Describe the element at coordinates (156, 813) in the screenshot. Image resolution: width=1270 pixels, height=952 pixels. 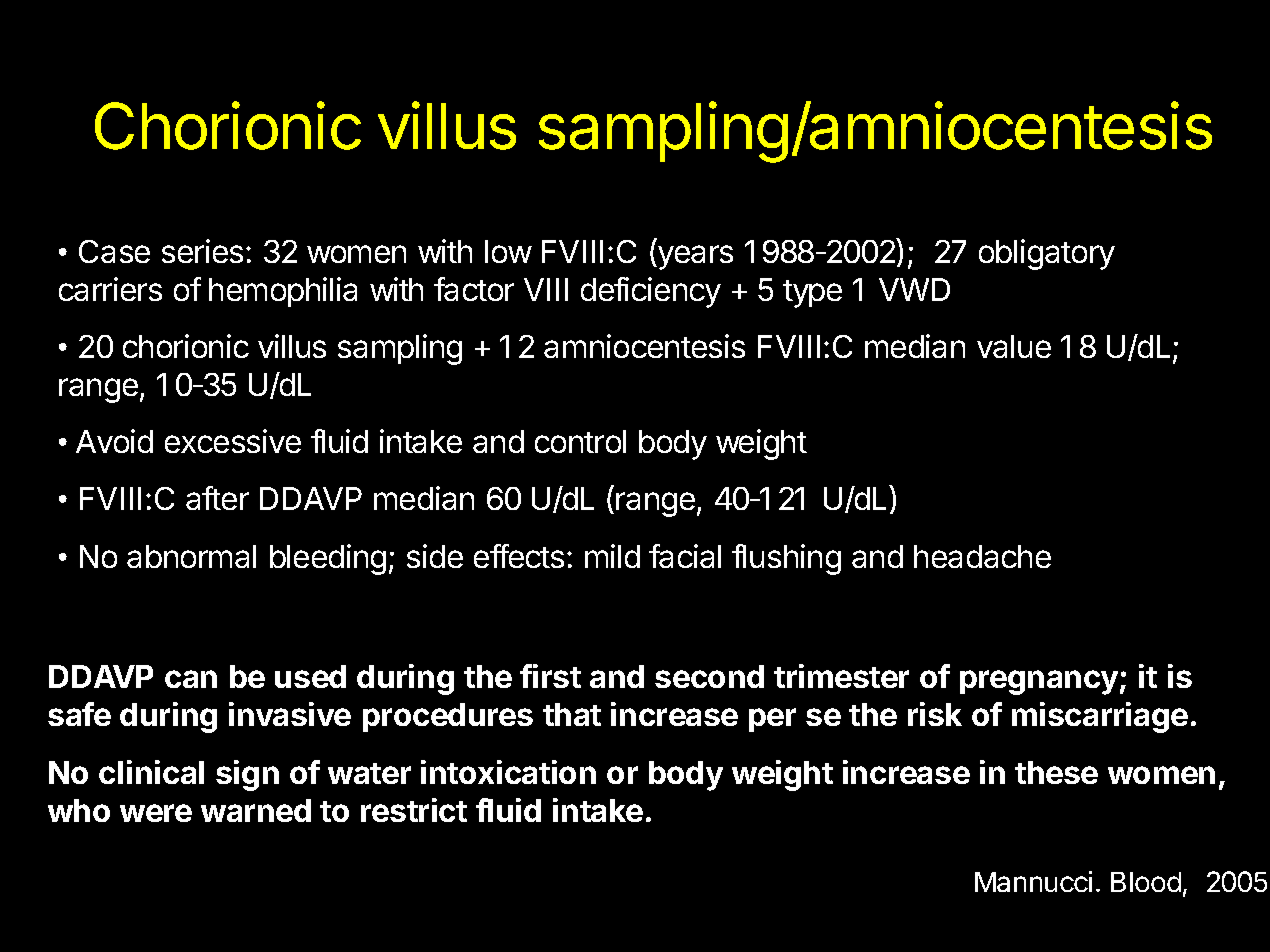
I see `were` at that location.
